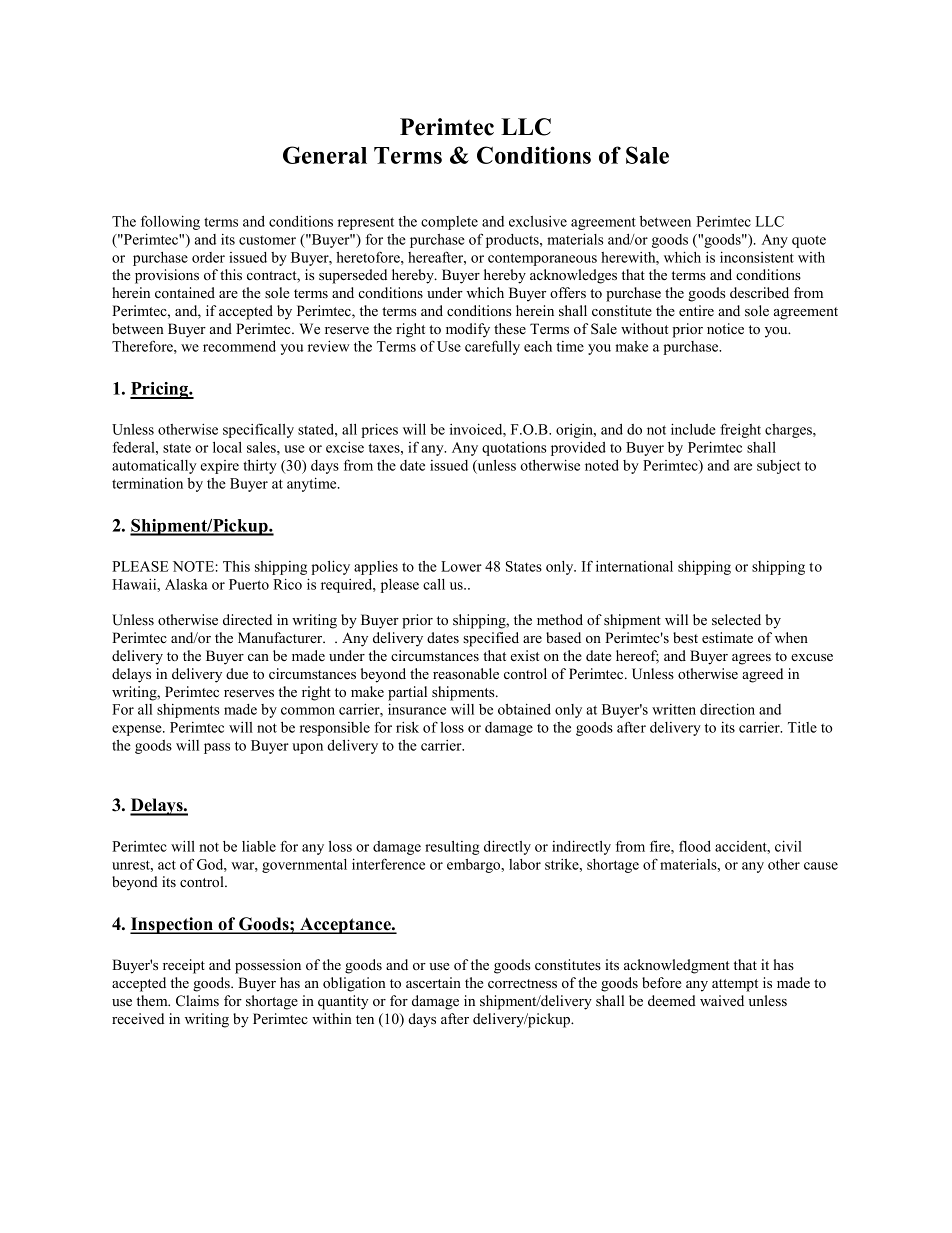 This screenshot has width=952, height=1233. What do you see at coordinates (220, 467) in the screenshot?
I see `expire` at bounding box center [220, 467].
